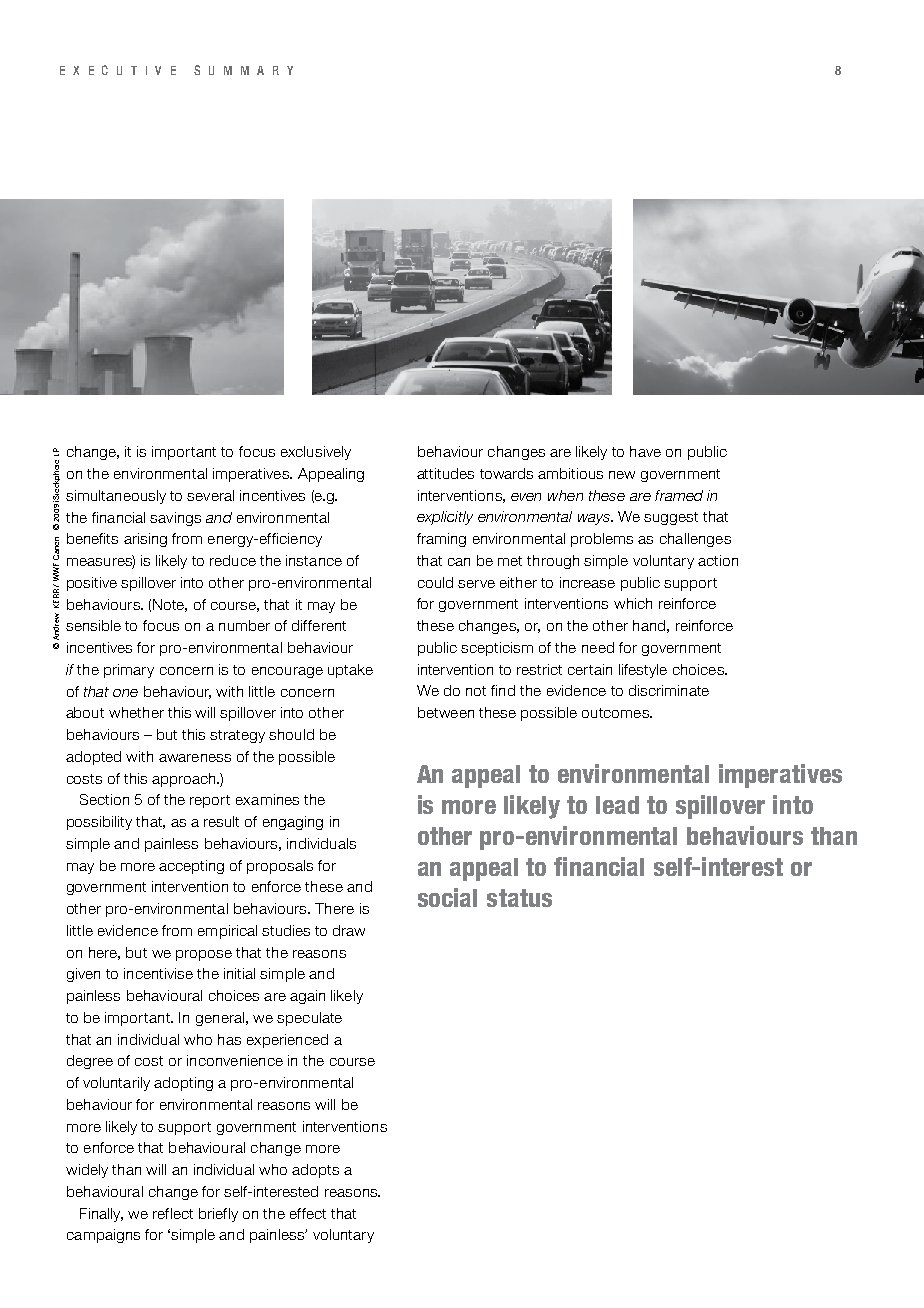  What do you see at coordinates (136, 712) in the document?
I see `whether` at bounding box center [136, 712].
